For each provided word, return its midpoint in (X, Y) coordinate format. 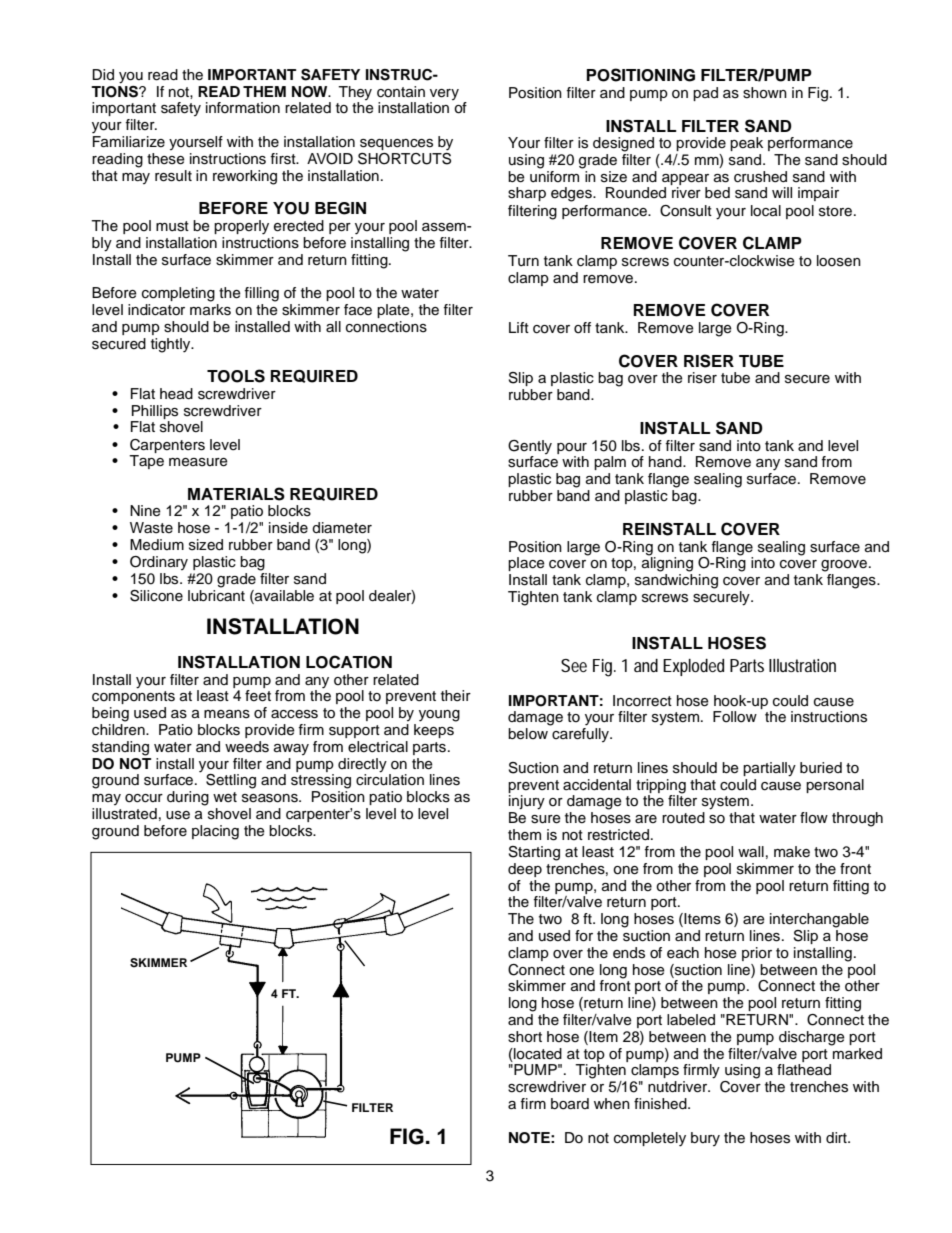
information (243, 108)
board (570, 1104)
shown (765, 93)
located (537, 1054)
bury (705, 1139)
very (444, 94)
